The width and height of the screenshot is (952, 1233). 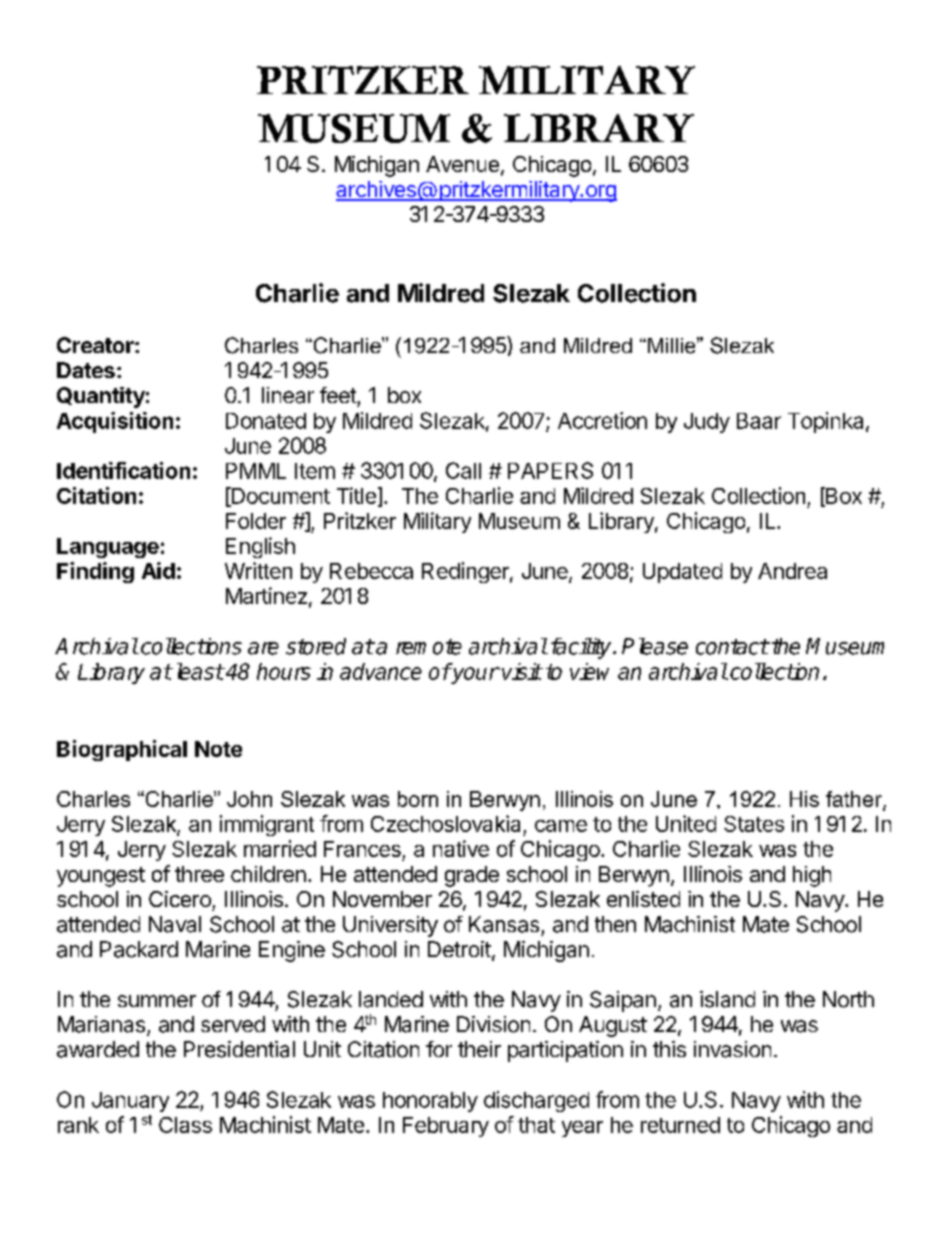 What do you see at coordinates (812, 876) in the screenshot?
I see `high` at bounding box center [812, 876].
